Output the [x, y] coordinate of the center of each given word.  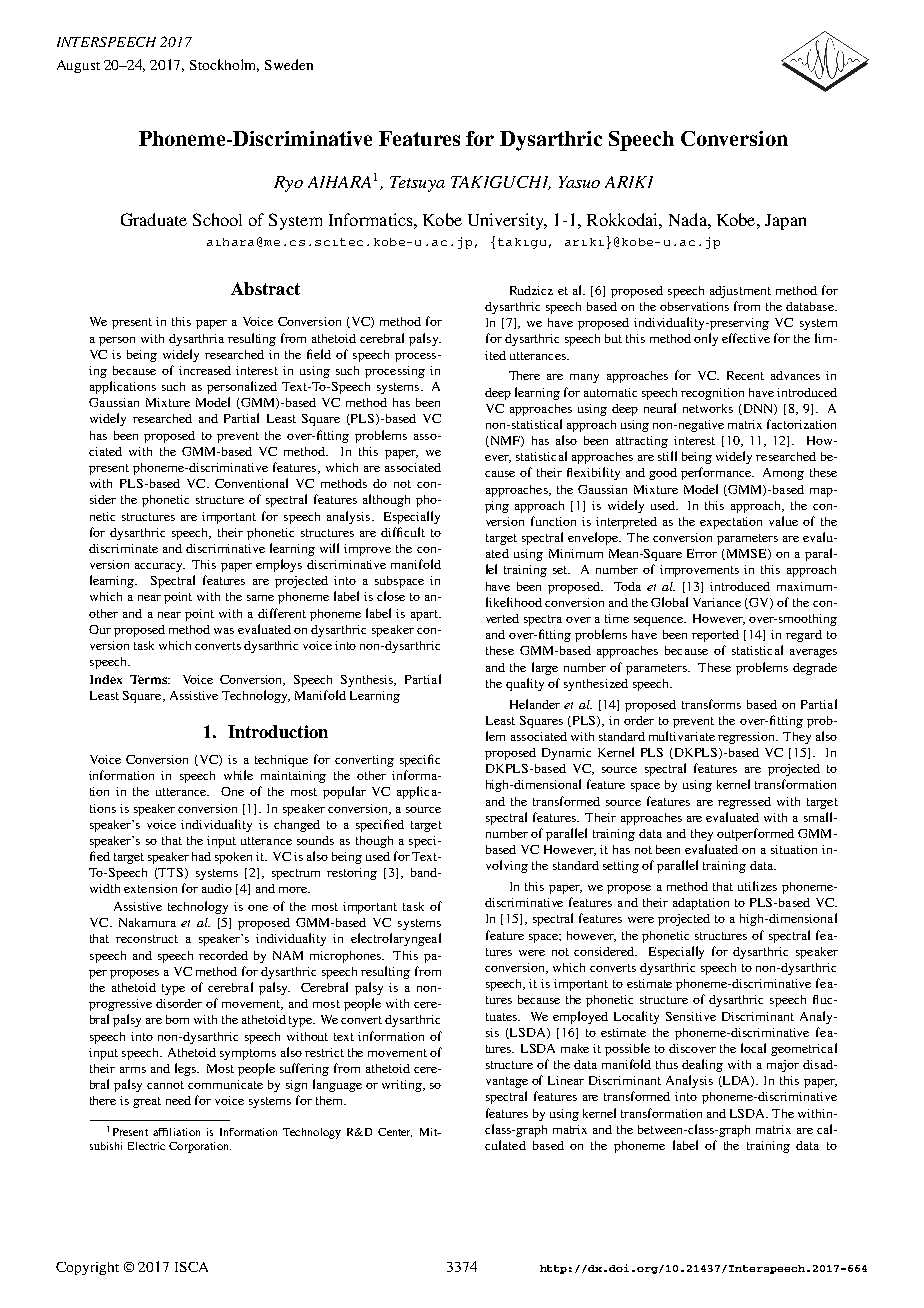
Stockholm [224, 65]
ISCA [191, 1267]
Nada [689, 219]
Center [395, 1132]
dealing [702, 1065]
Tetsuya [417, 184]
